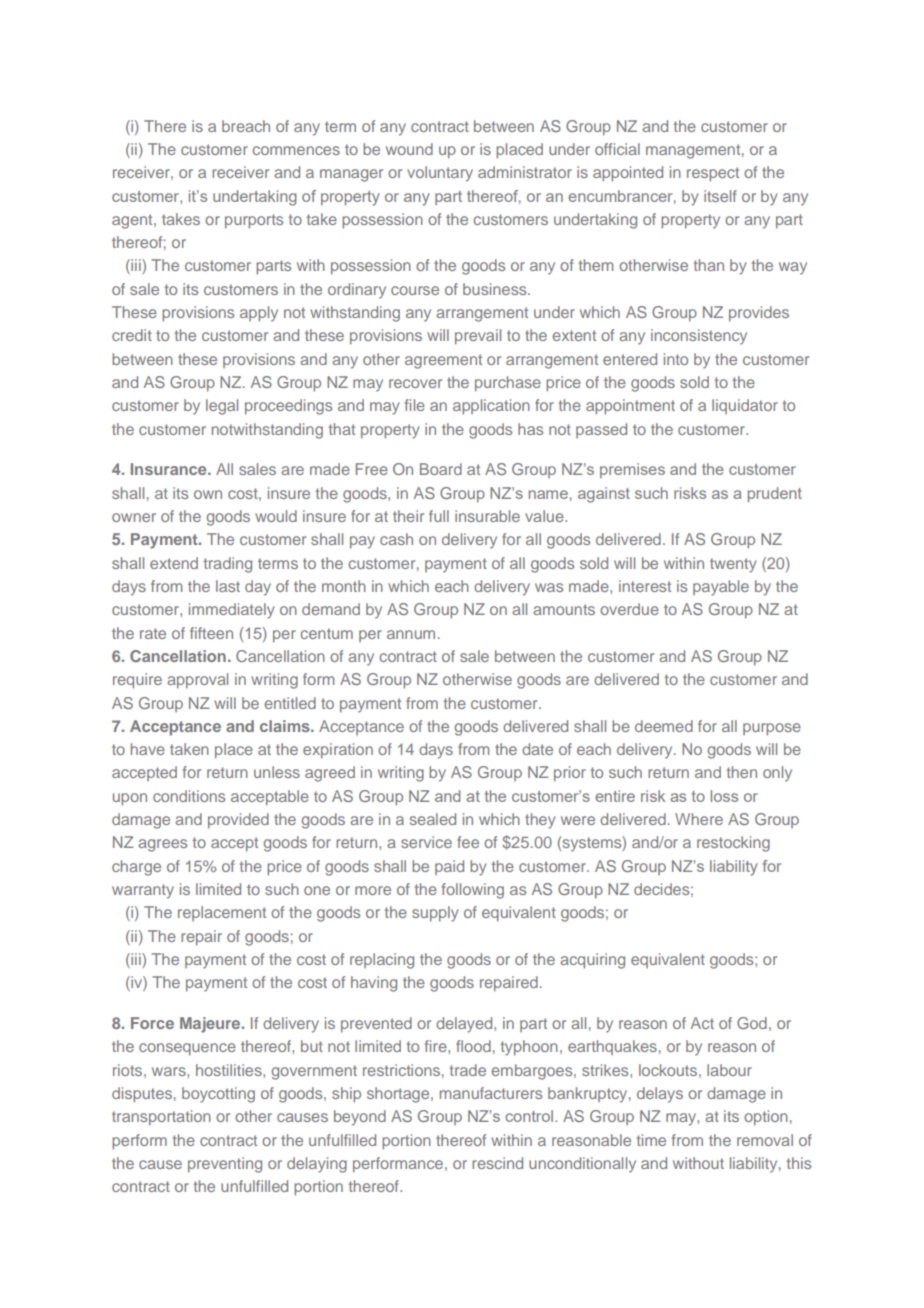 The image size is (924, 1308). I want to click on annum, so click(411, 634).
